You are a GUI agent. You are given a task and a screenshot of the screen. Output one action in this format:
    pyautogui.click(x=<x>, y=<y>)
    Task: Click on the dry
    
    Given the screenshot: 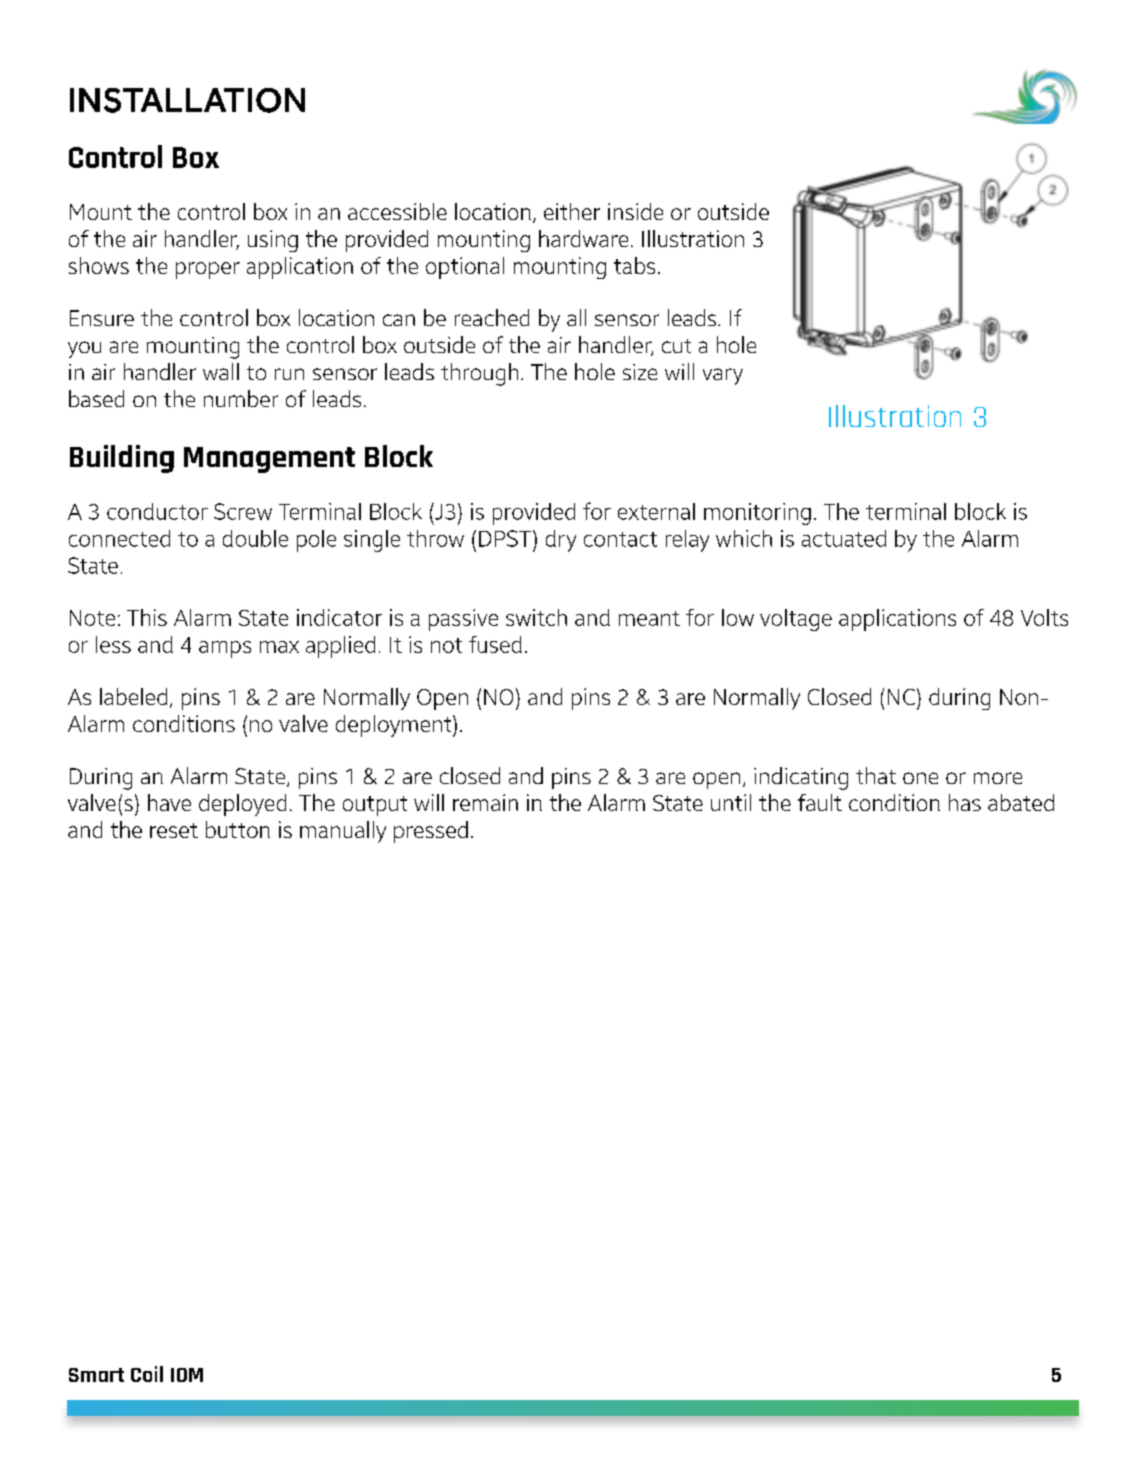 What is the action you would take?
    pyautogui.click(x=561, y=541)
